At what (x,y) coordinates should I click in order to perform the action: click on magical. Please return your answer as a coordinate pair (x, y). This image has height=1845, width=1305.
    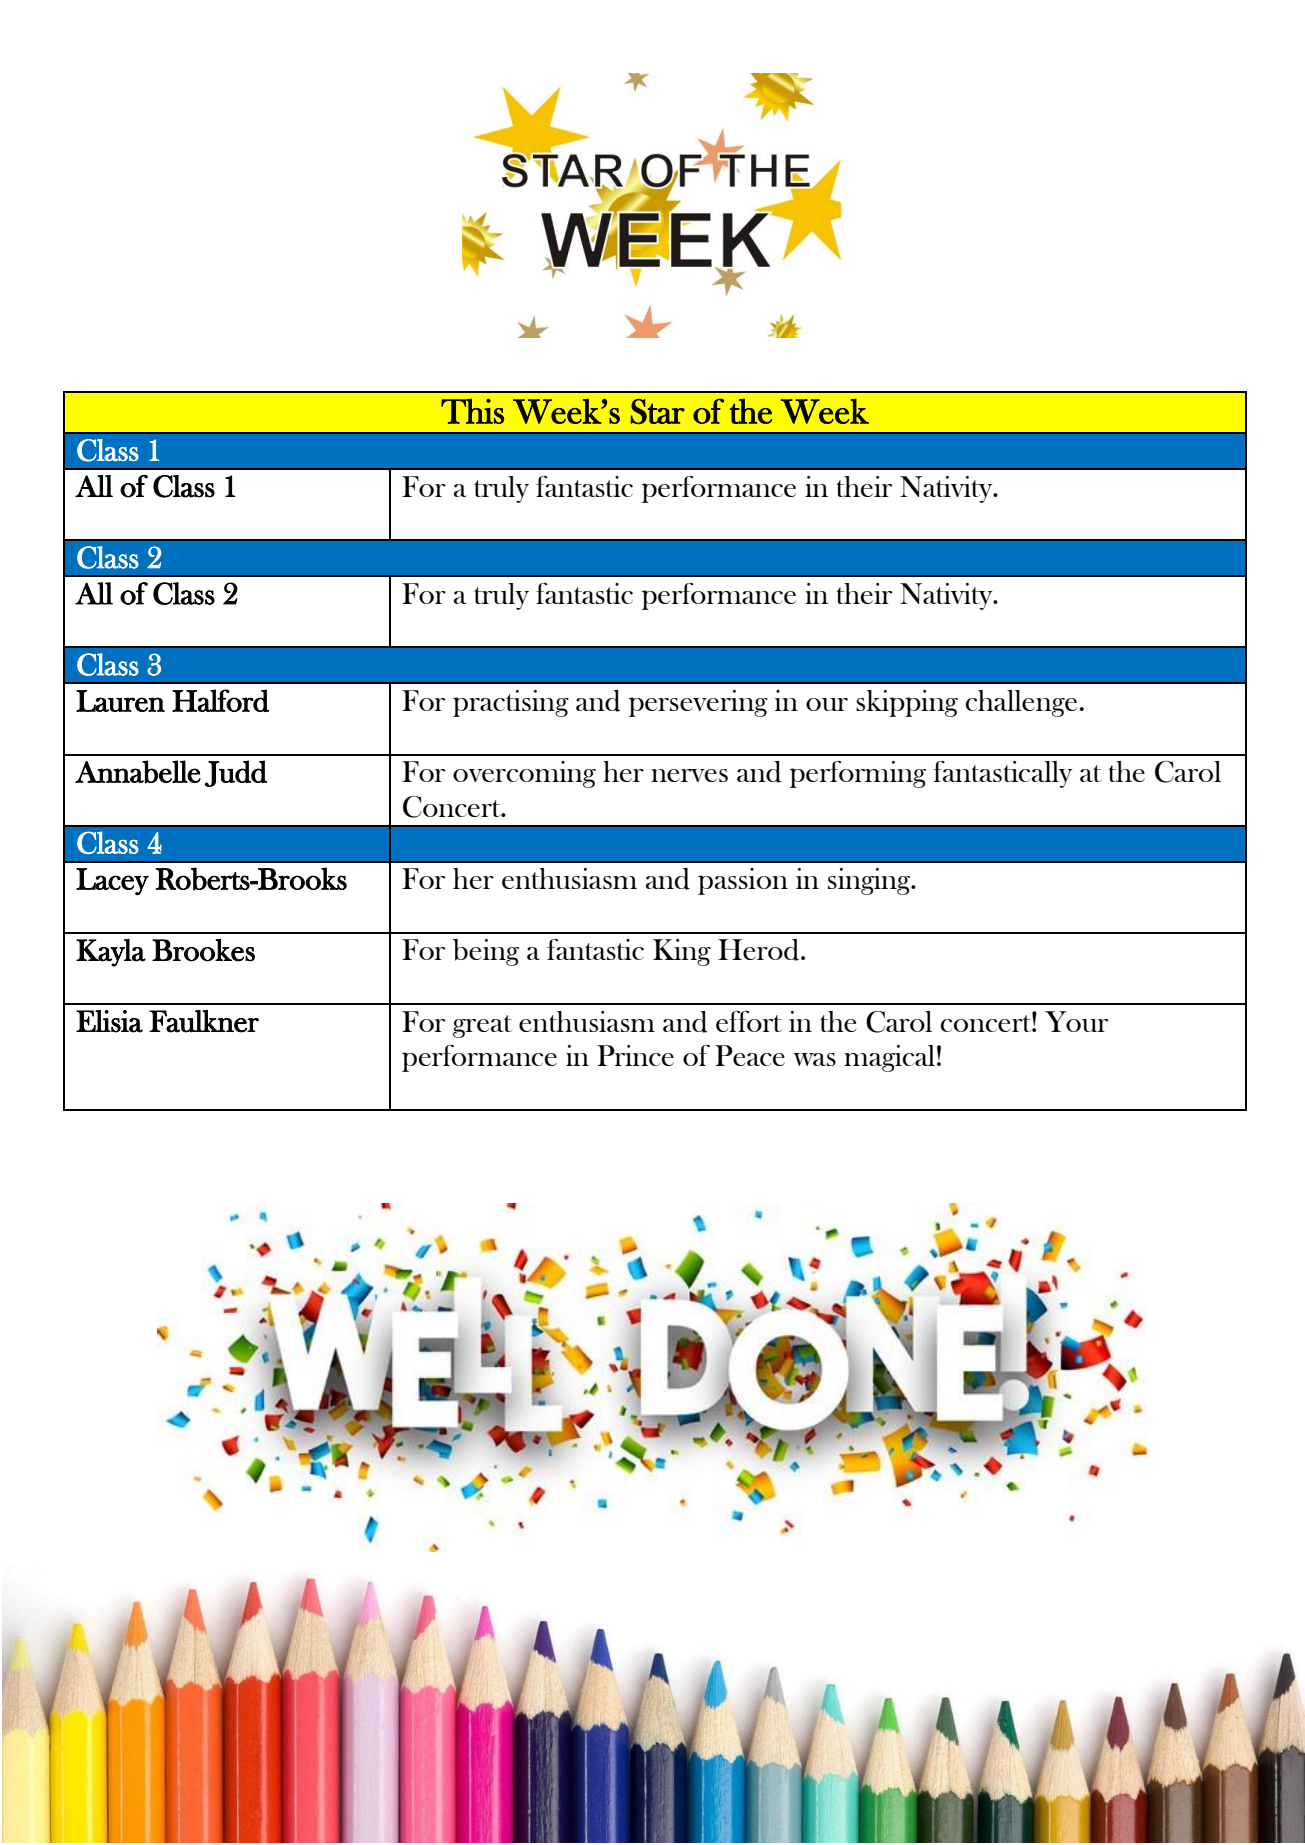
    Looking at the image, I should click on (889, 1058).
